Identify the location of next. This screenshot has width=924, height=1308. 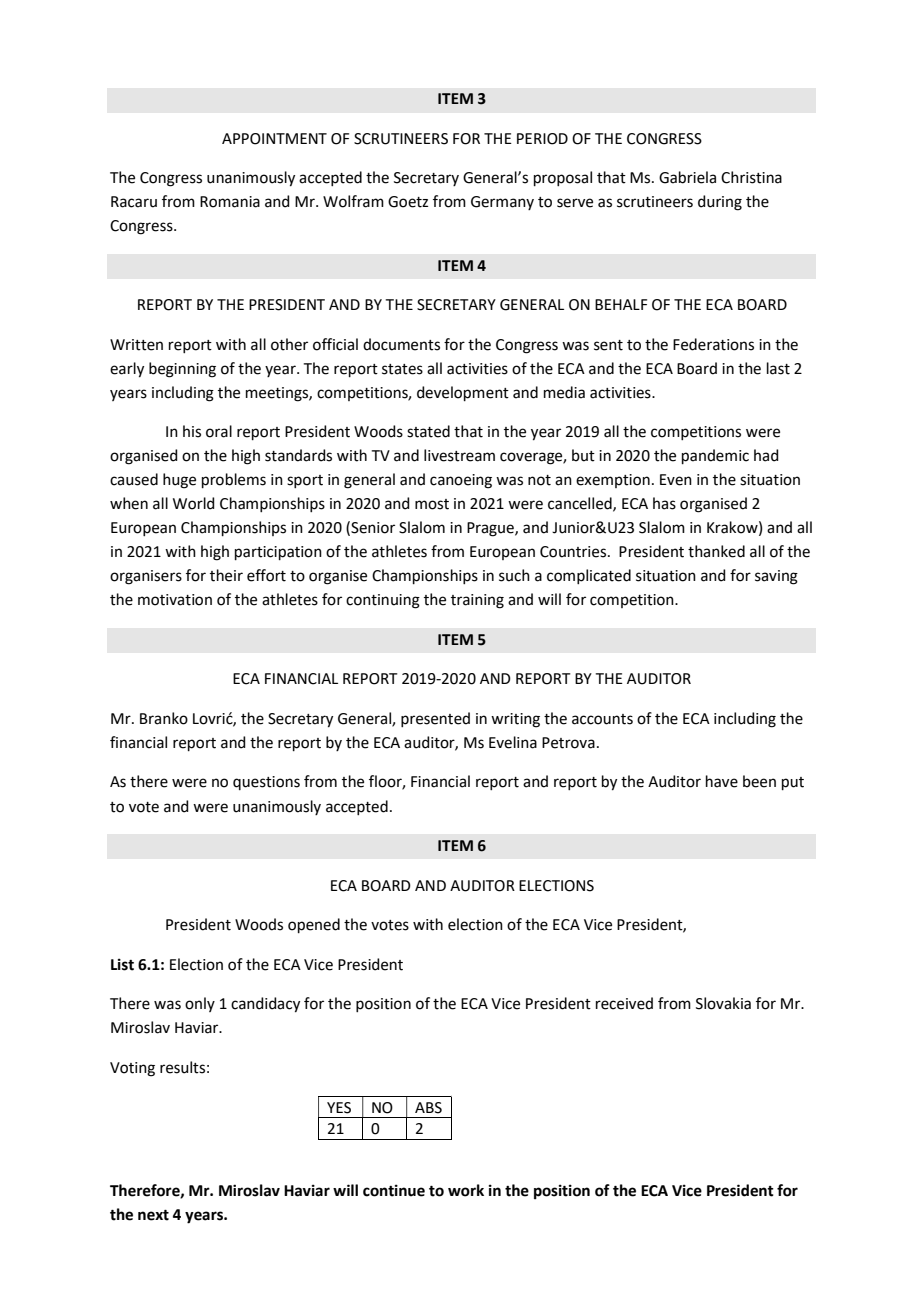
(153, 1215).
